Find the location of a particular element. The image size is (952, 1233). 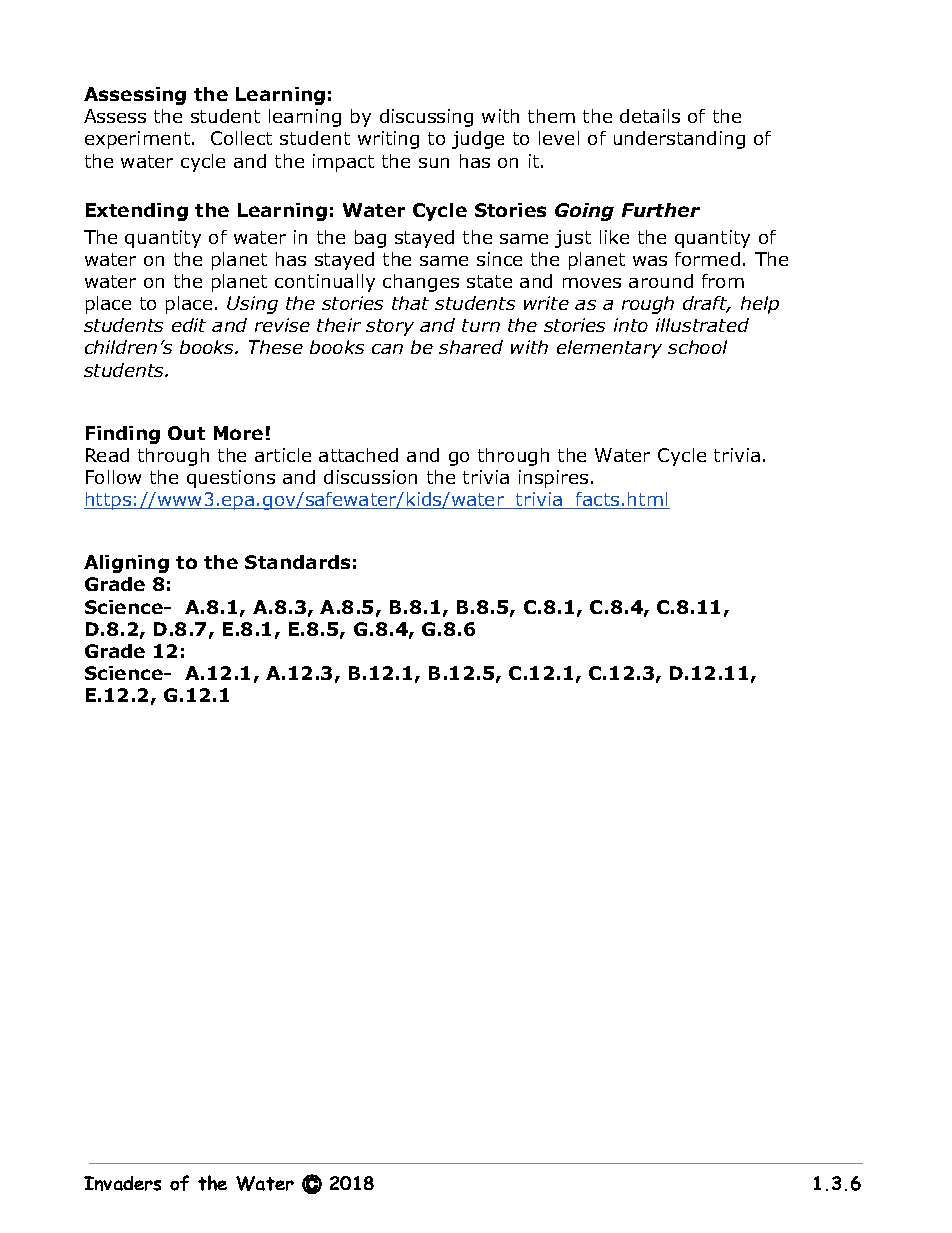

Aligning is located at coordinates (126, 564).
